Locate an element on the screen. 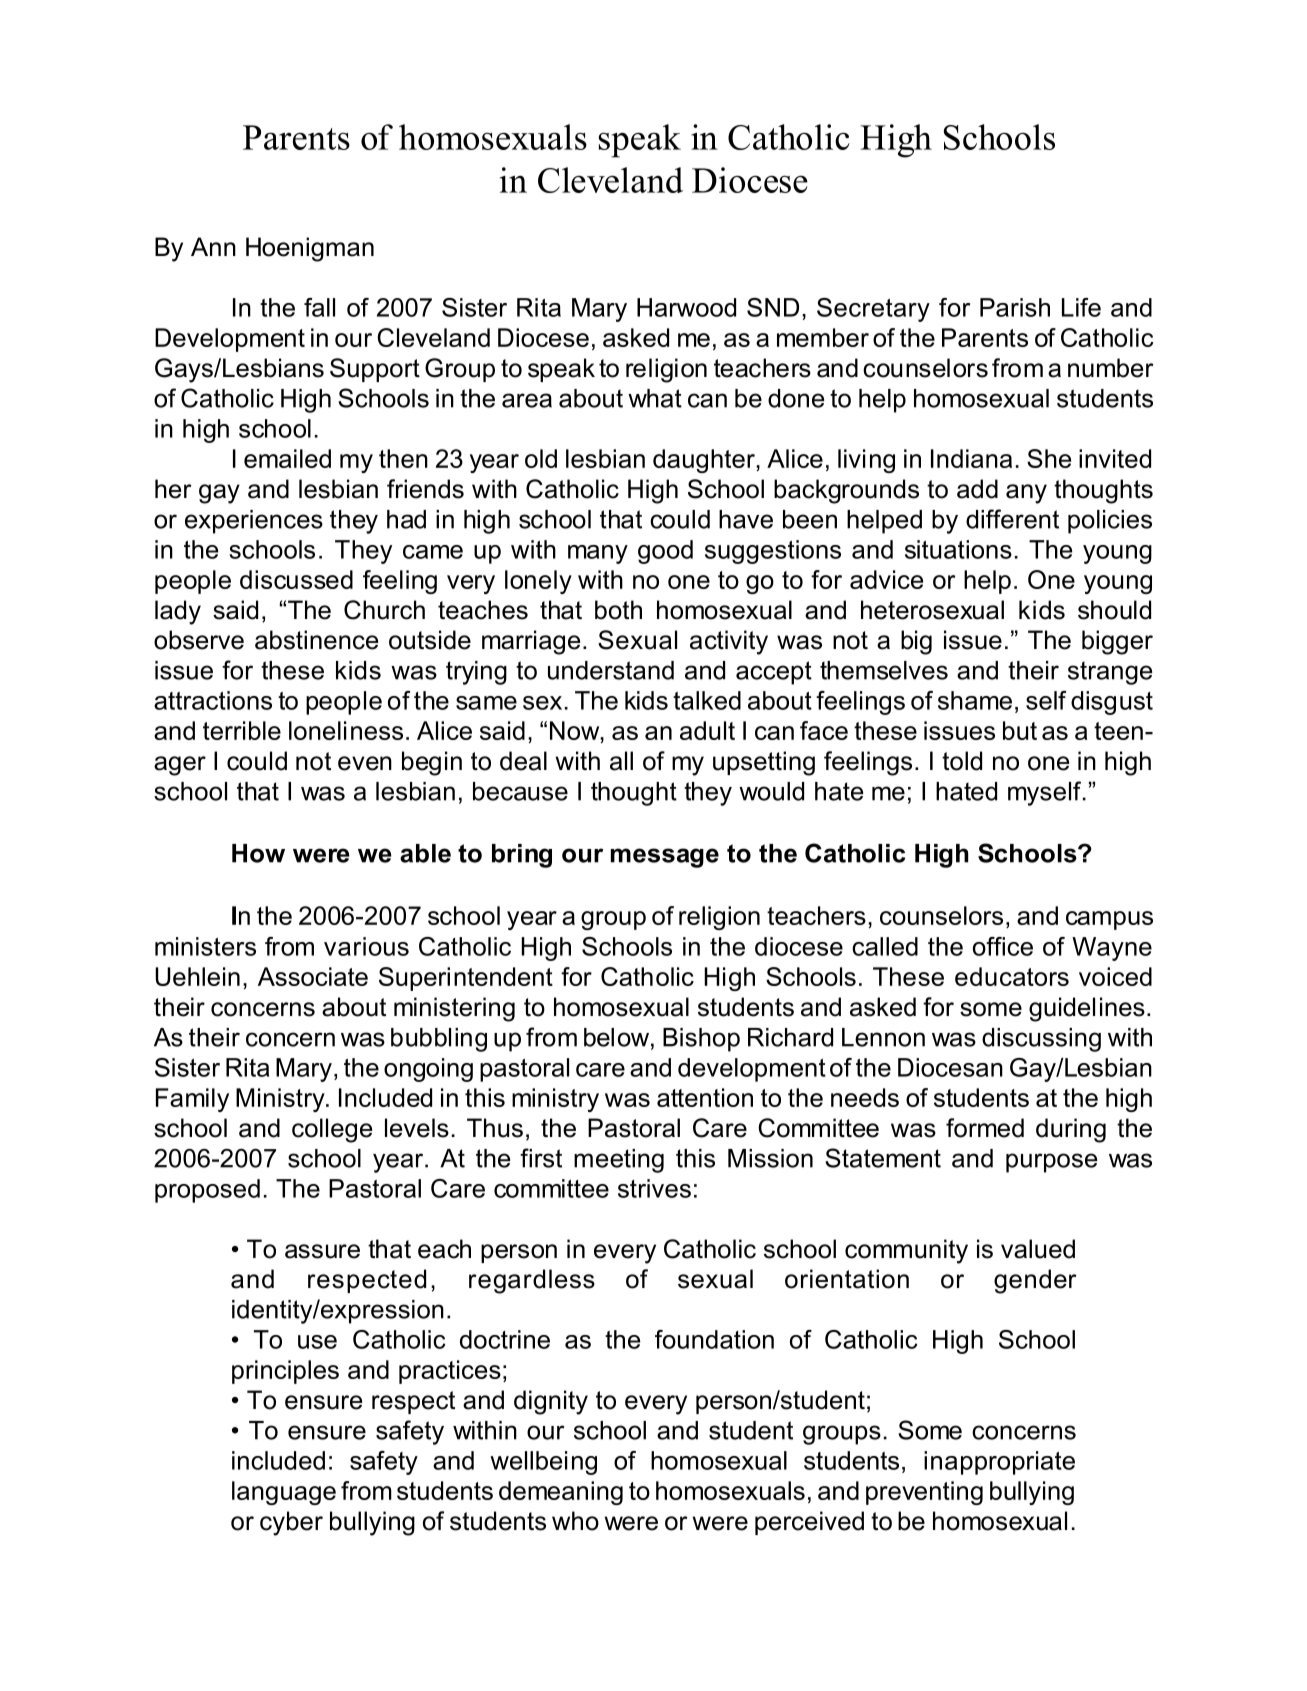 Image resolution: width=1307 pixels, height=1691 pixels. inappropriate is located at coordinates (999, 1463).
